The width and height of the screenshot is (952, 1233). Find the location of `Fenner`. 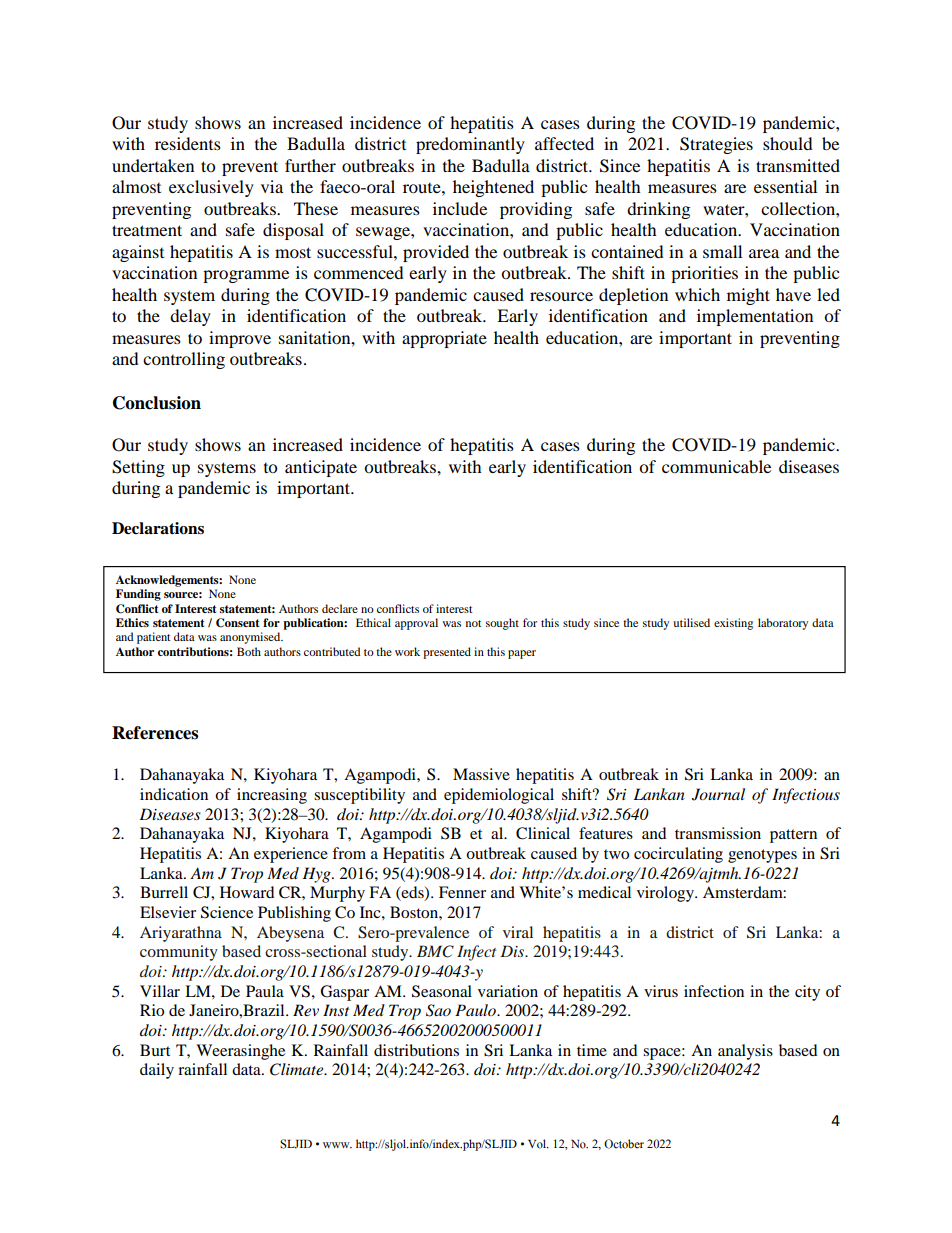

Fenner is located at coordinates (462, 892).
